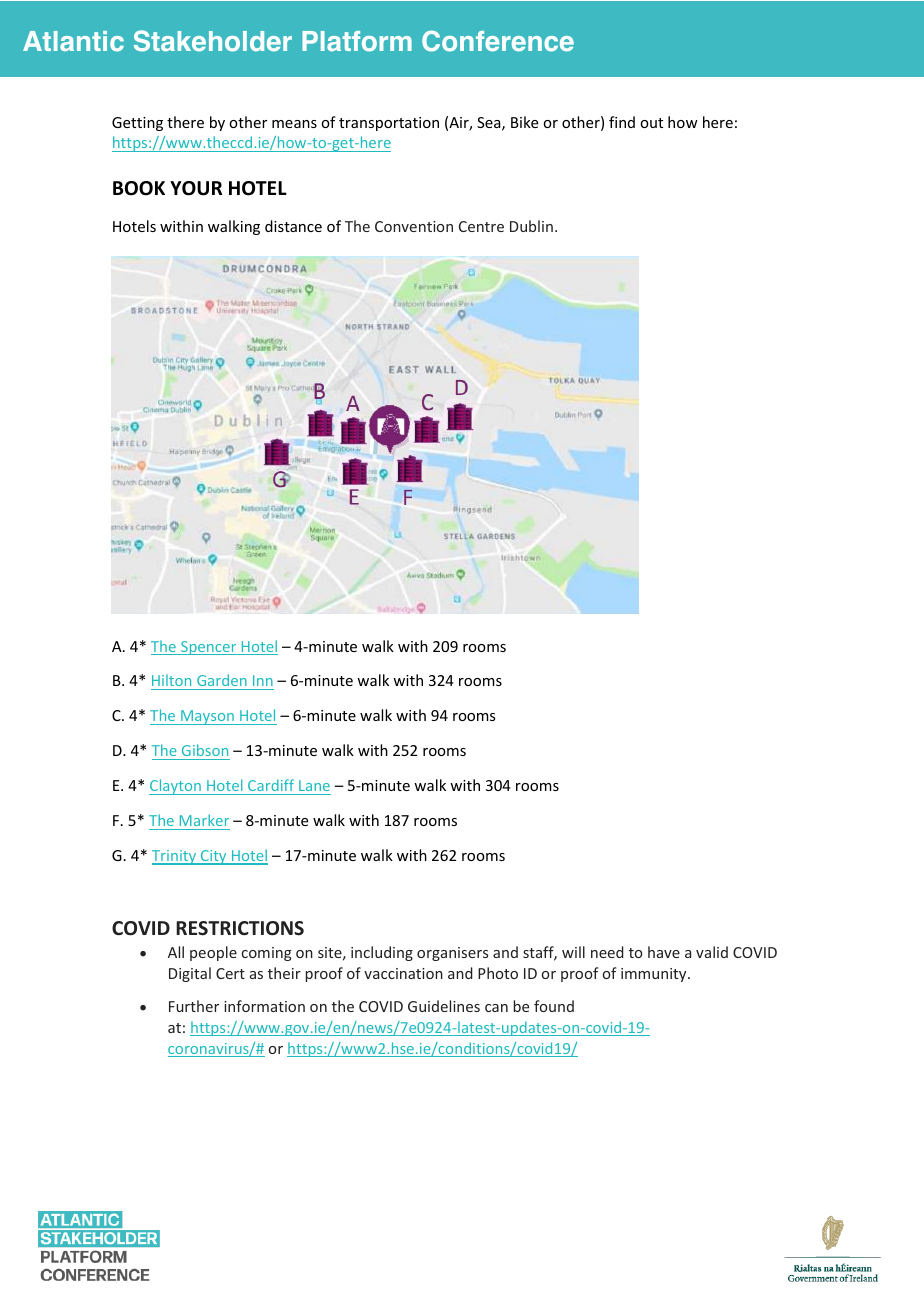  I want to click on Digital, so click(190, 974).
